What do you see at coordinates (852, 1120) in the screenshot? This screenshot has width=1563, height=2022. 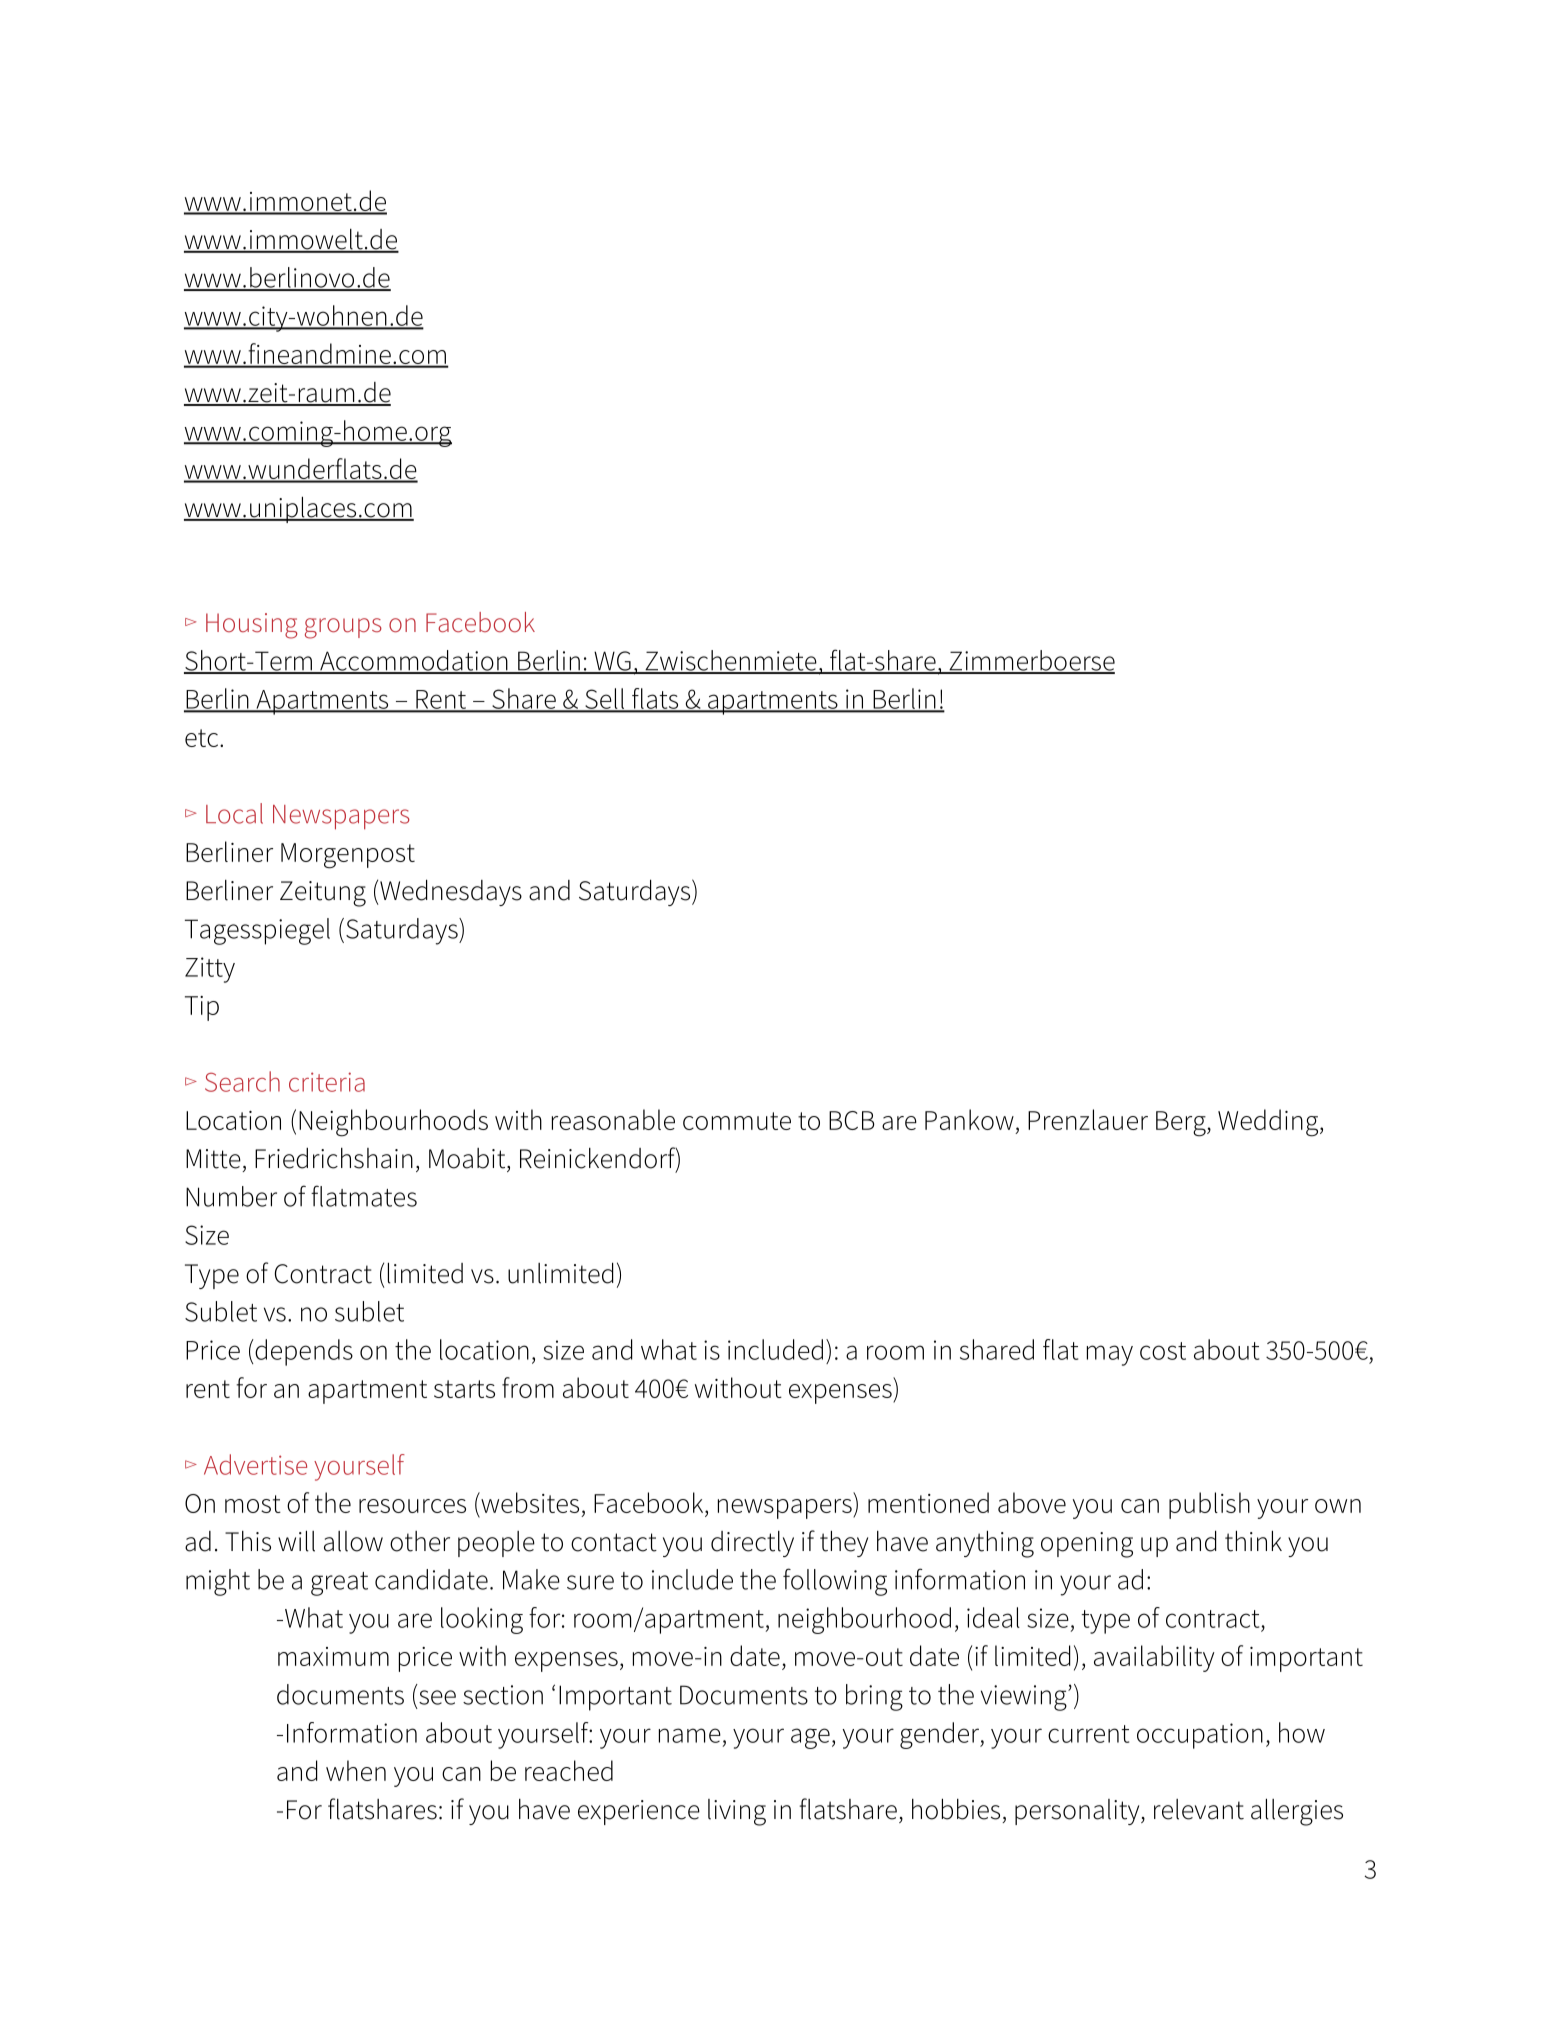 I see `BCB` at bounding box center [852, 1120].
